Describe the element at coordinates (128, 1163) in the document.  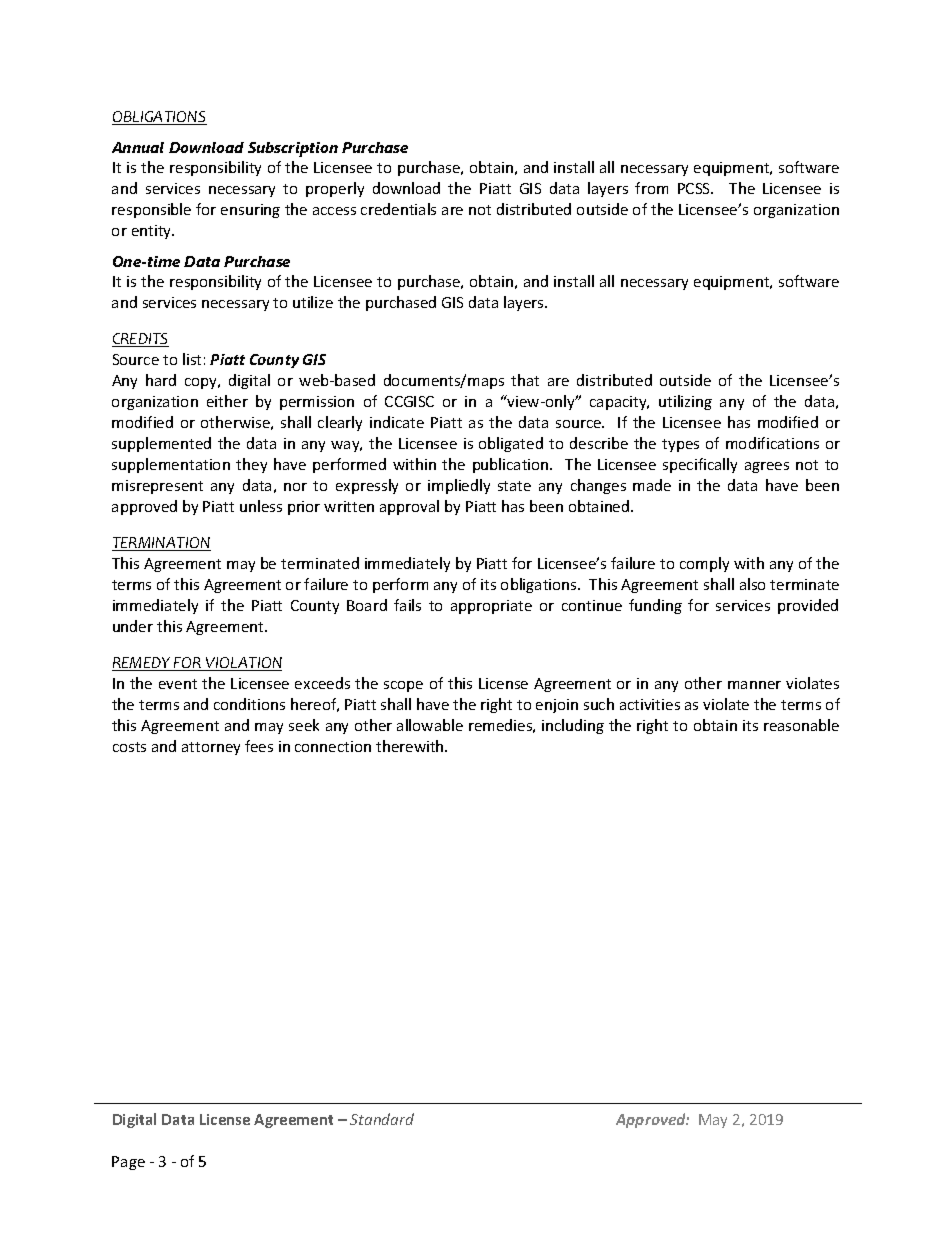
I see `Page` at that location.
